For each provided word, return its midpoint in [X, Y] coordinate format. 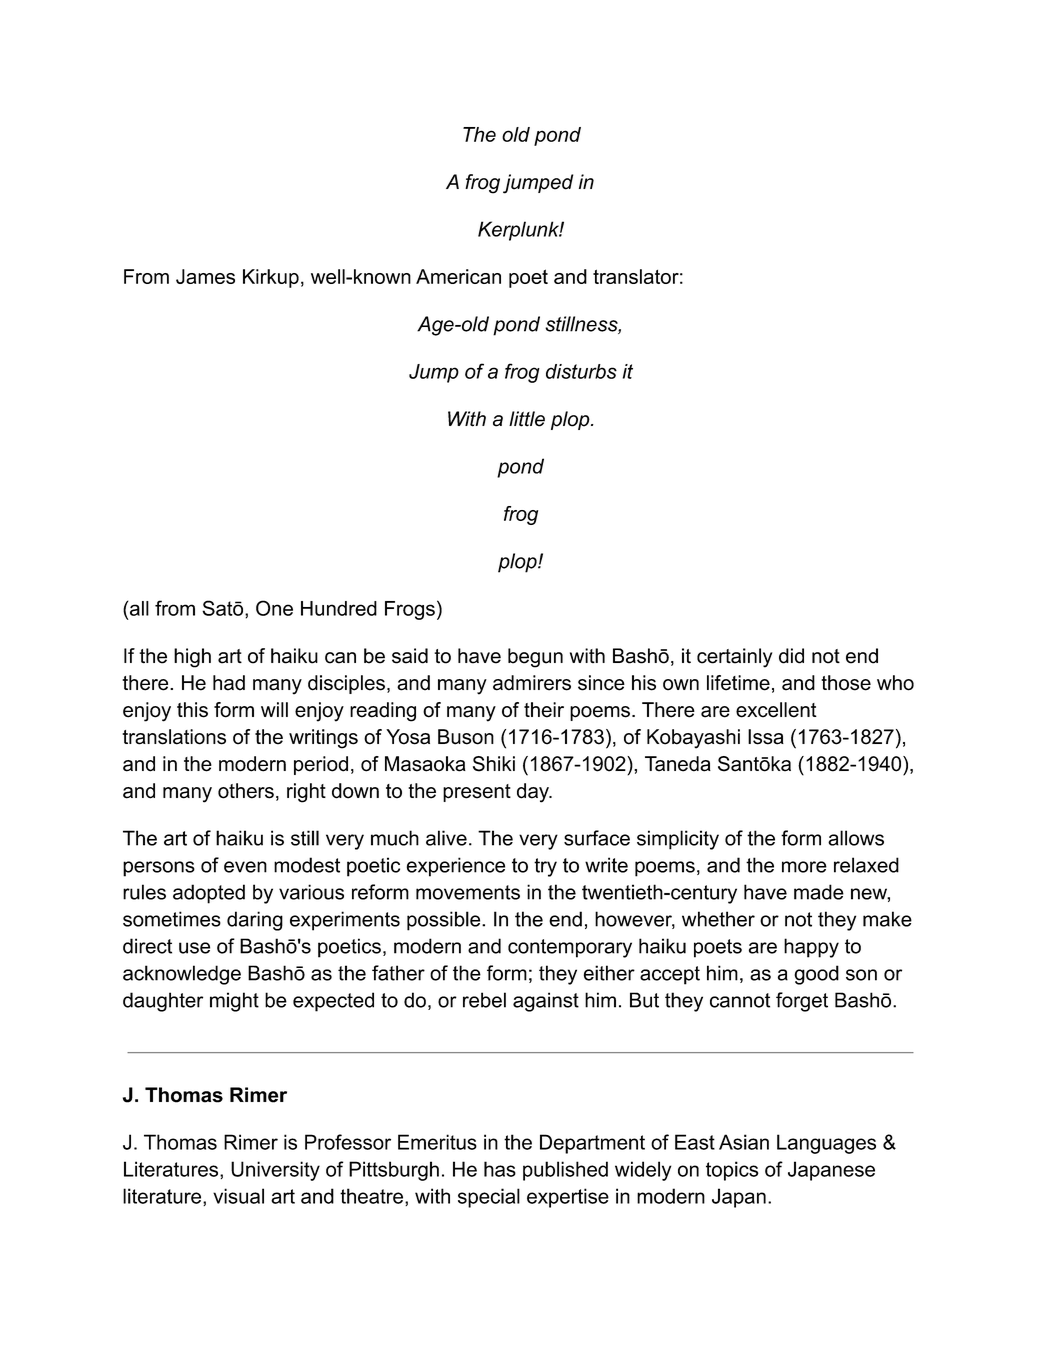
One [274, 608]
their [544, 710]
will [274, 709]
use [194, 948]
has [500, 1169]
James [205, 276]
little [527, 419]
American [458, 276]
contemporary [570, 948]
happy [811, 948]
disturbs [581, 371]
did [791, 656]
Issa [766, 737]
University [275, 1171]
